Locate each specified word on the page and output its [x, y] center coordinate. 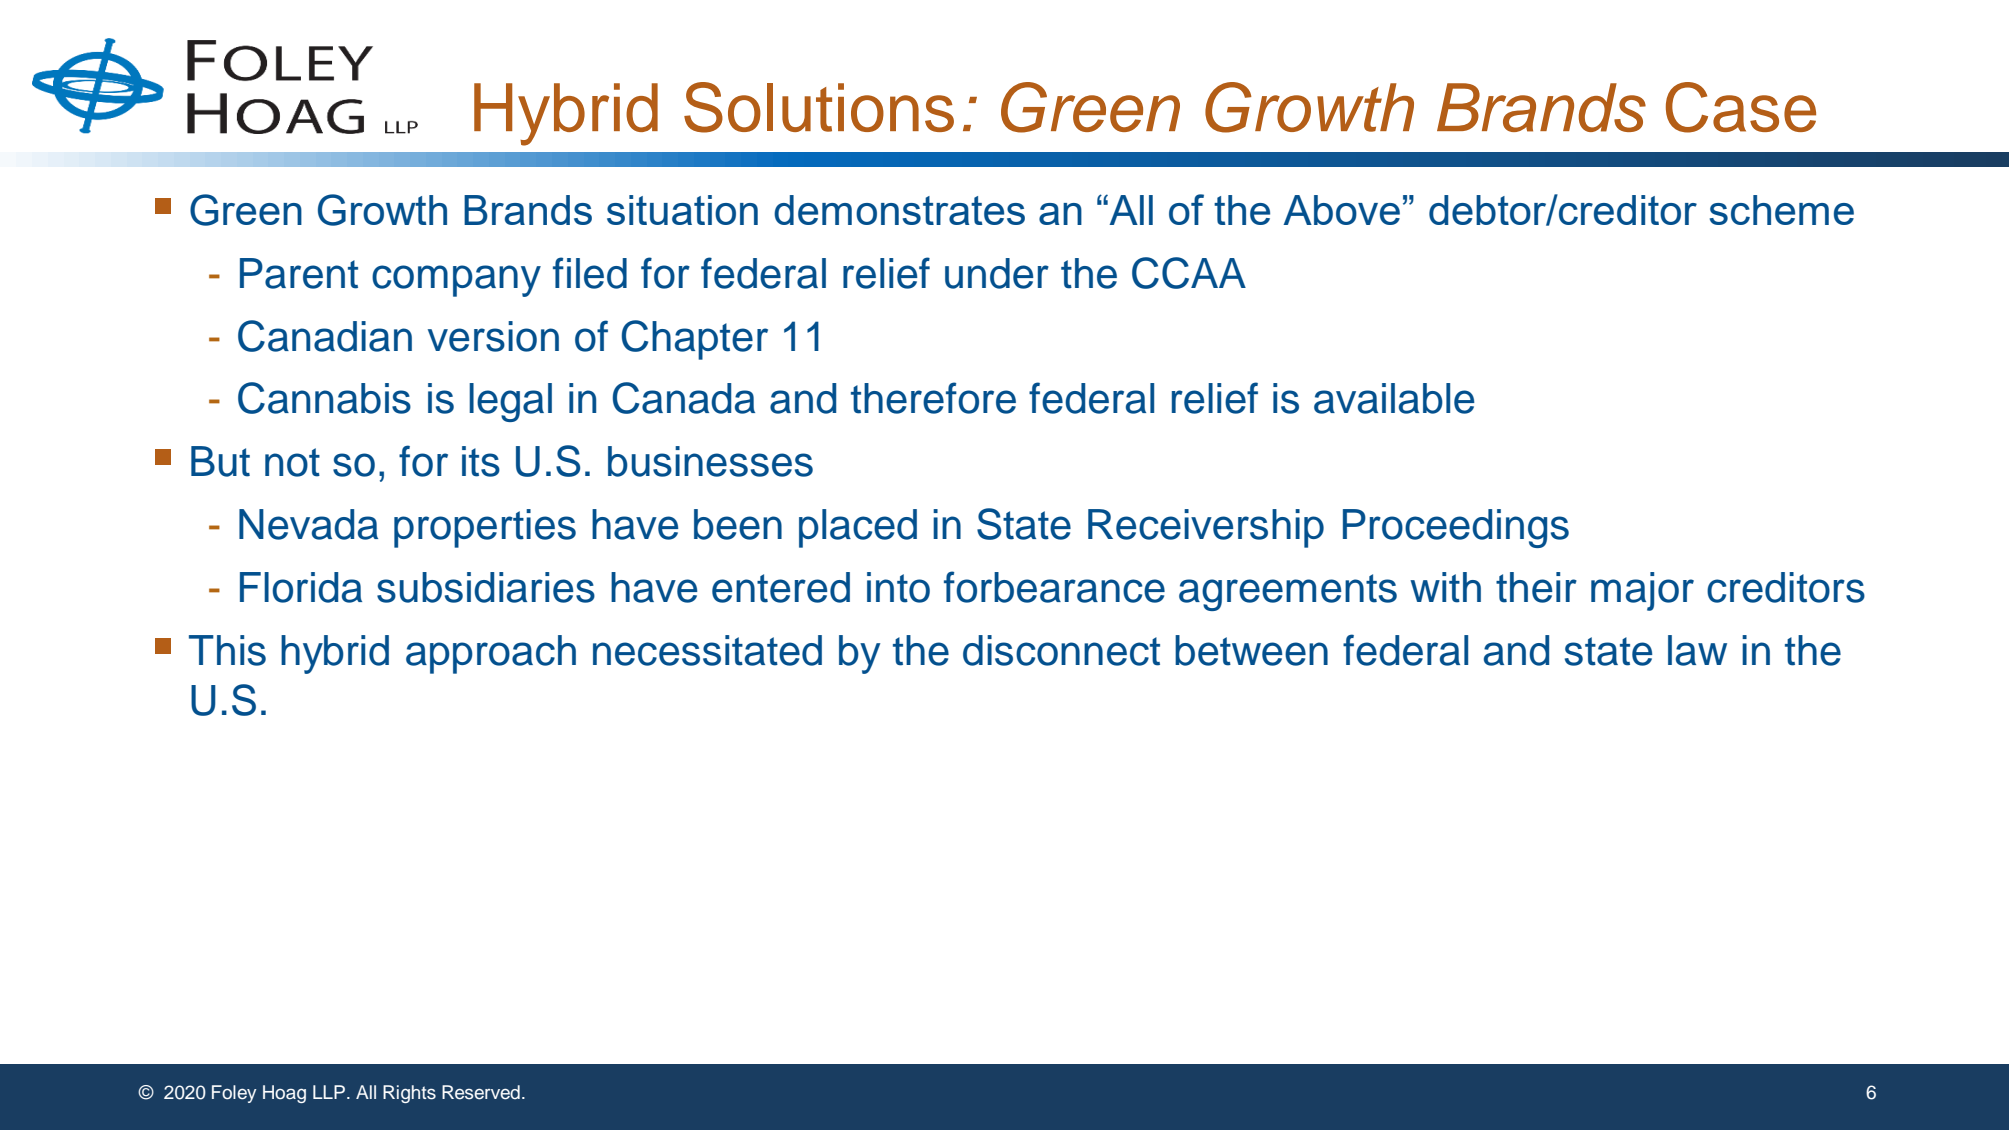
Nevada [308, 524]
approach [491, 654]
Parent [299, 273]
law [1697, 650]
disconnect [1061, 650]
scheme [1782, 210]
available [1394, 398]
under [997, 273]
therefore [933, 398]
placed [858, 528]
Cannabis [324, 398]
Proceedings [1456, 528]
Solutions [819, 107]
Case [1741, 107]
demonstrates [899, 210]
